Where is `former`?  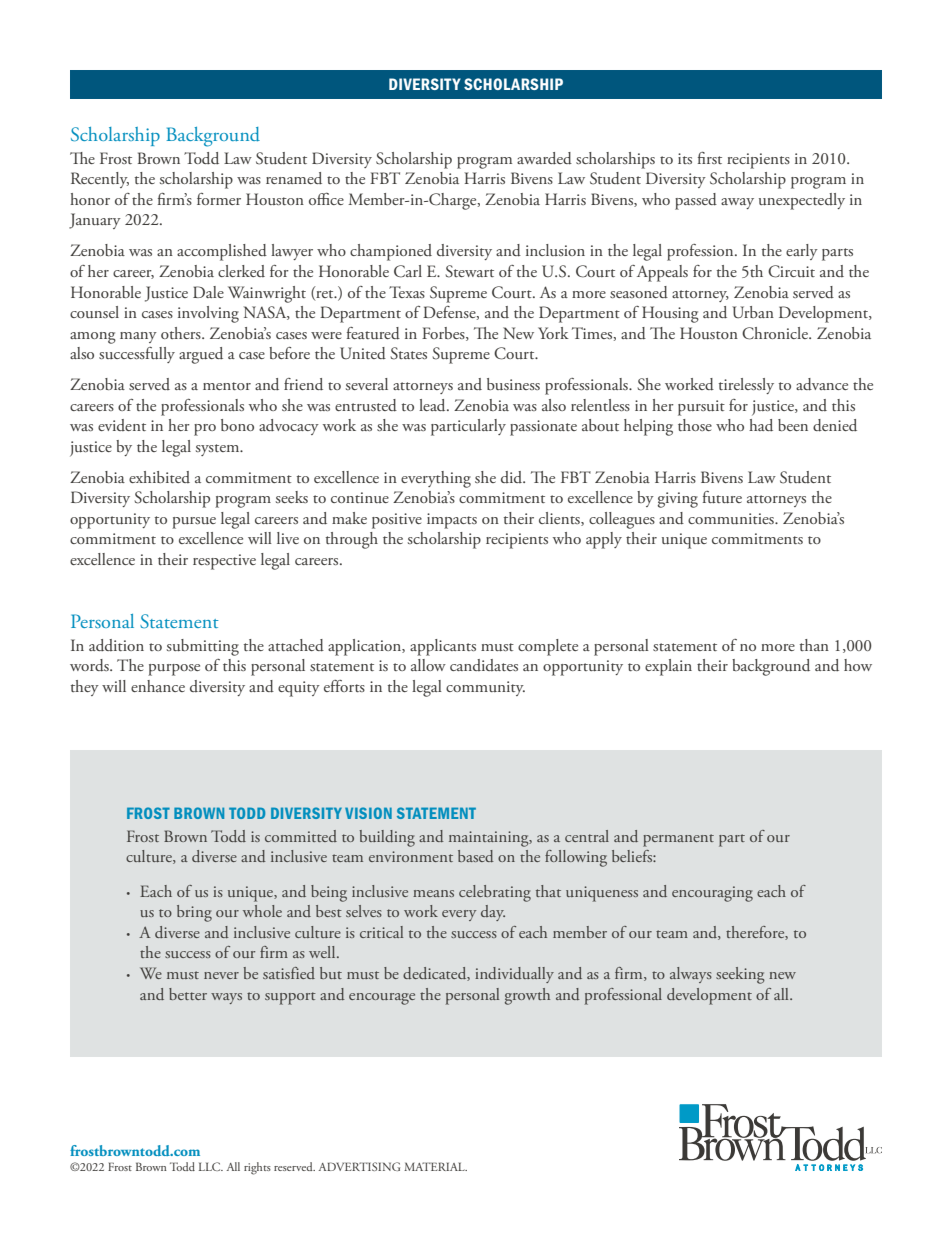 former is located at coordinates (219, 199).
